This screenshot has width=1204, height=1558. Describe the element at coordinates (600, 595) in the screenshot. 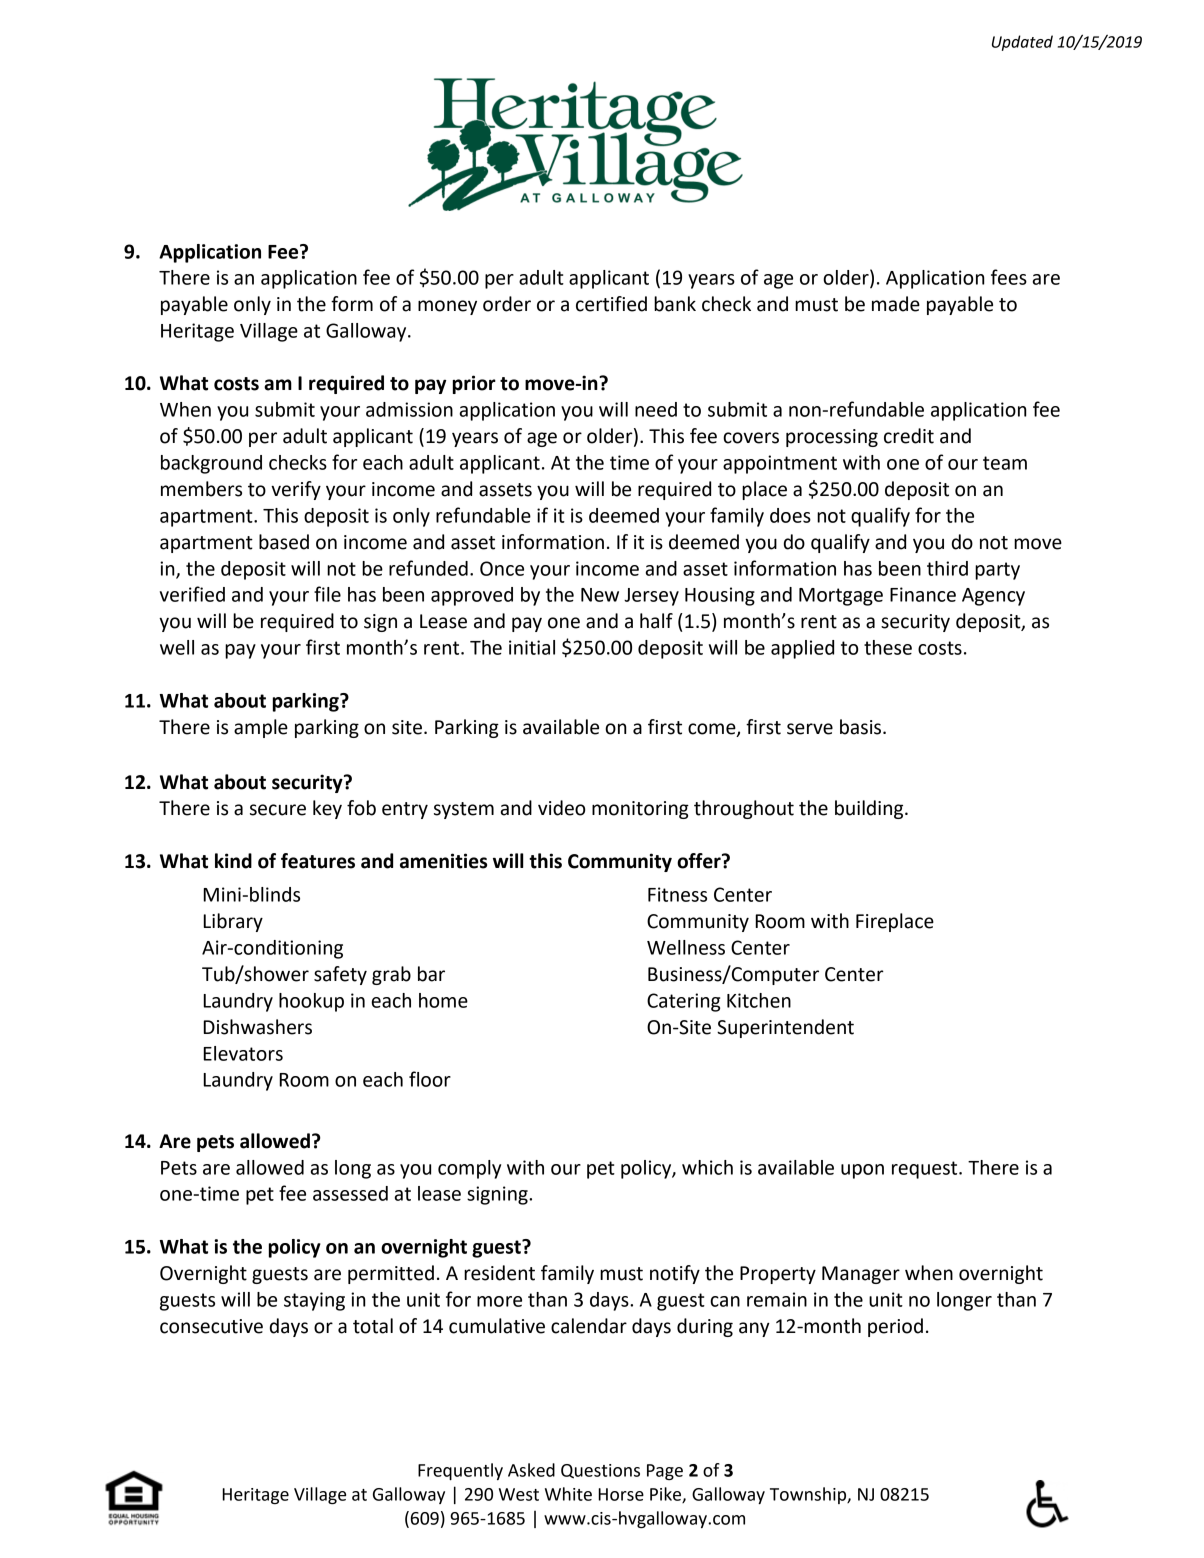

I see `New` at that location.
